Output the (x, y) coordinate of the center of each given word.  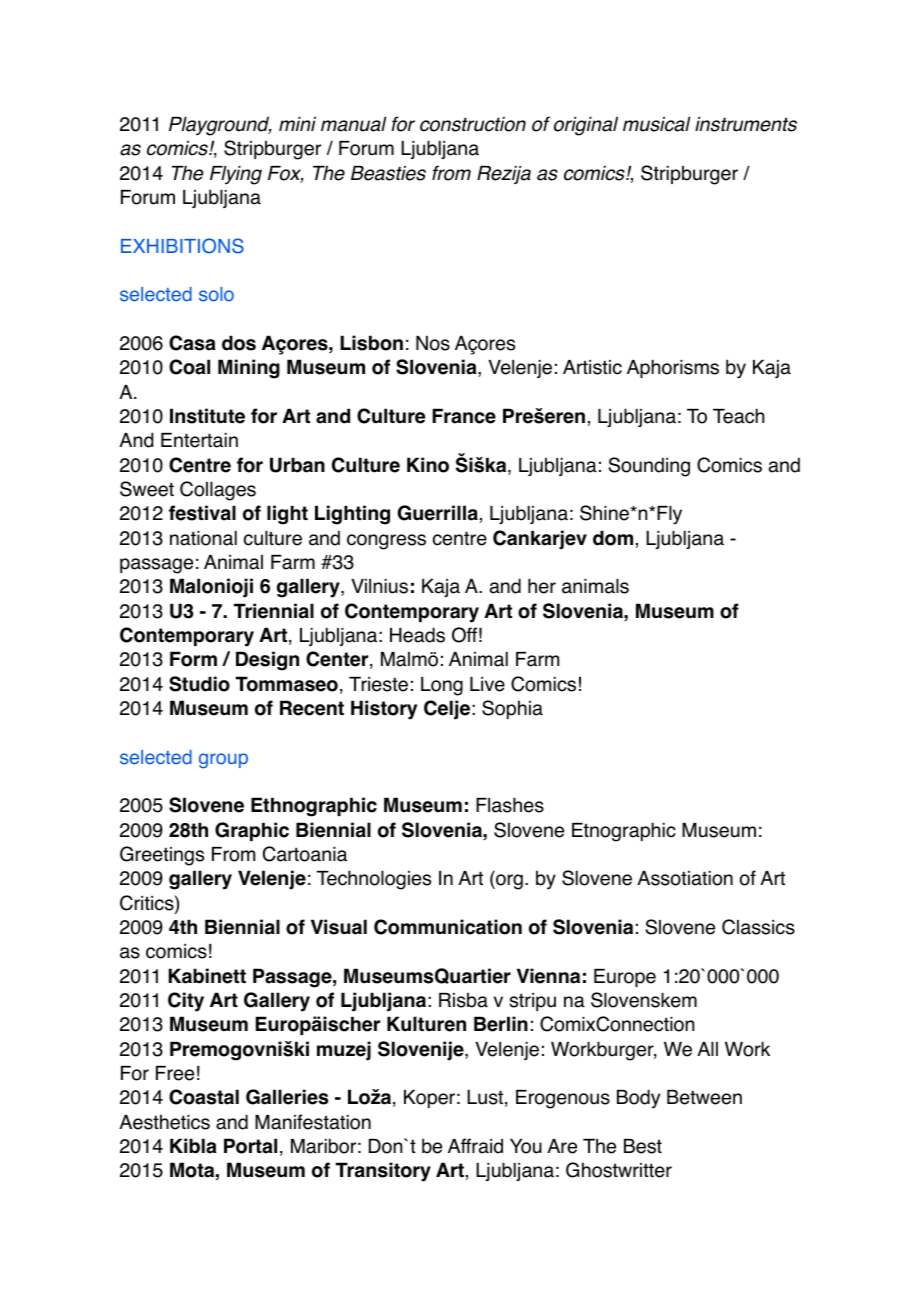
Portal (250, 1146)
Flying (236, 175)
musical (656, 124)
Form (193, 659)
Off (464, 635)
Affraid (475, 1146)
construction (473, 124)
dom (613, 538)
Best (643, 1146)
